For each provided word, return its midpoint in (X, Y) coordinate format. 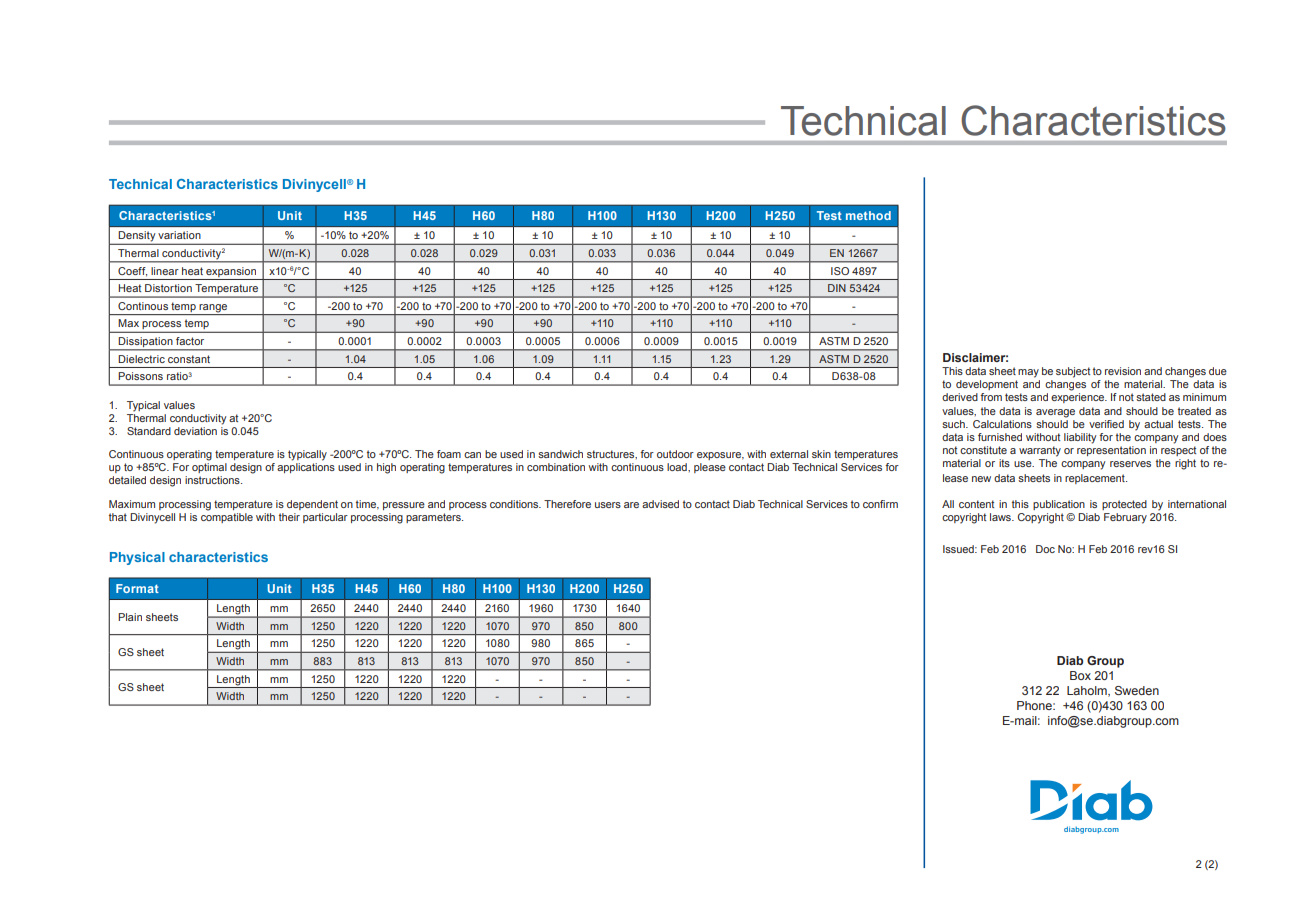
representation (1111, 449)
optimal (209, 468)
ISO (840, 271)
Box (1080, 675)
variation (179, 235)
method (868, 215)
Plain (130, 617)
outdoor (675, 454)
